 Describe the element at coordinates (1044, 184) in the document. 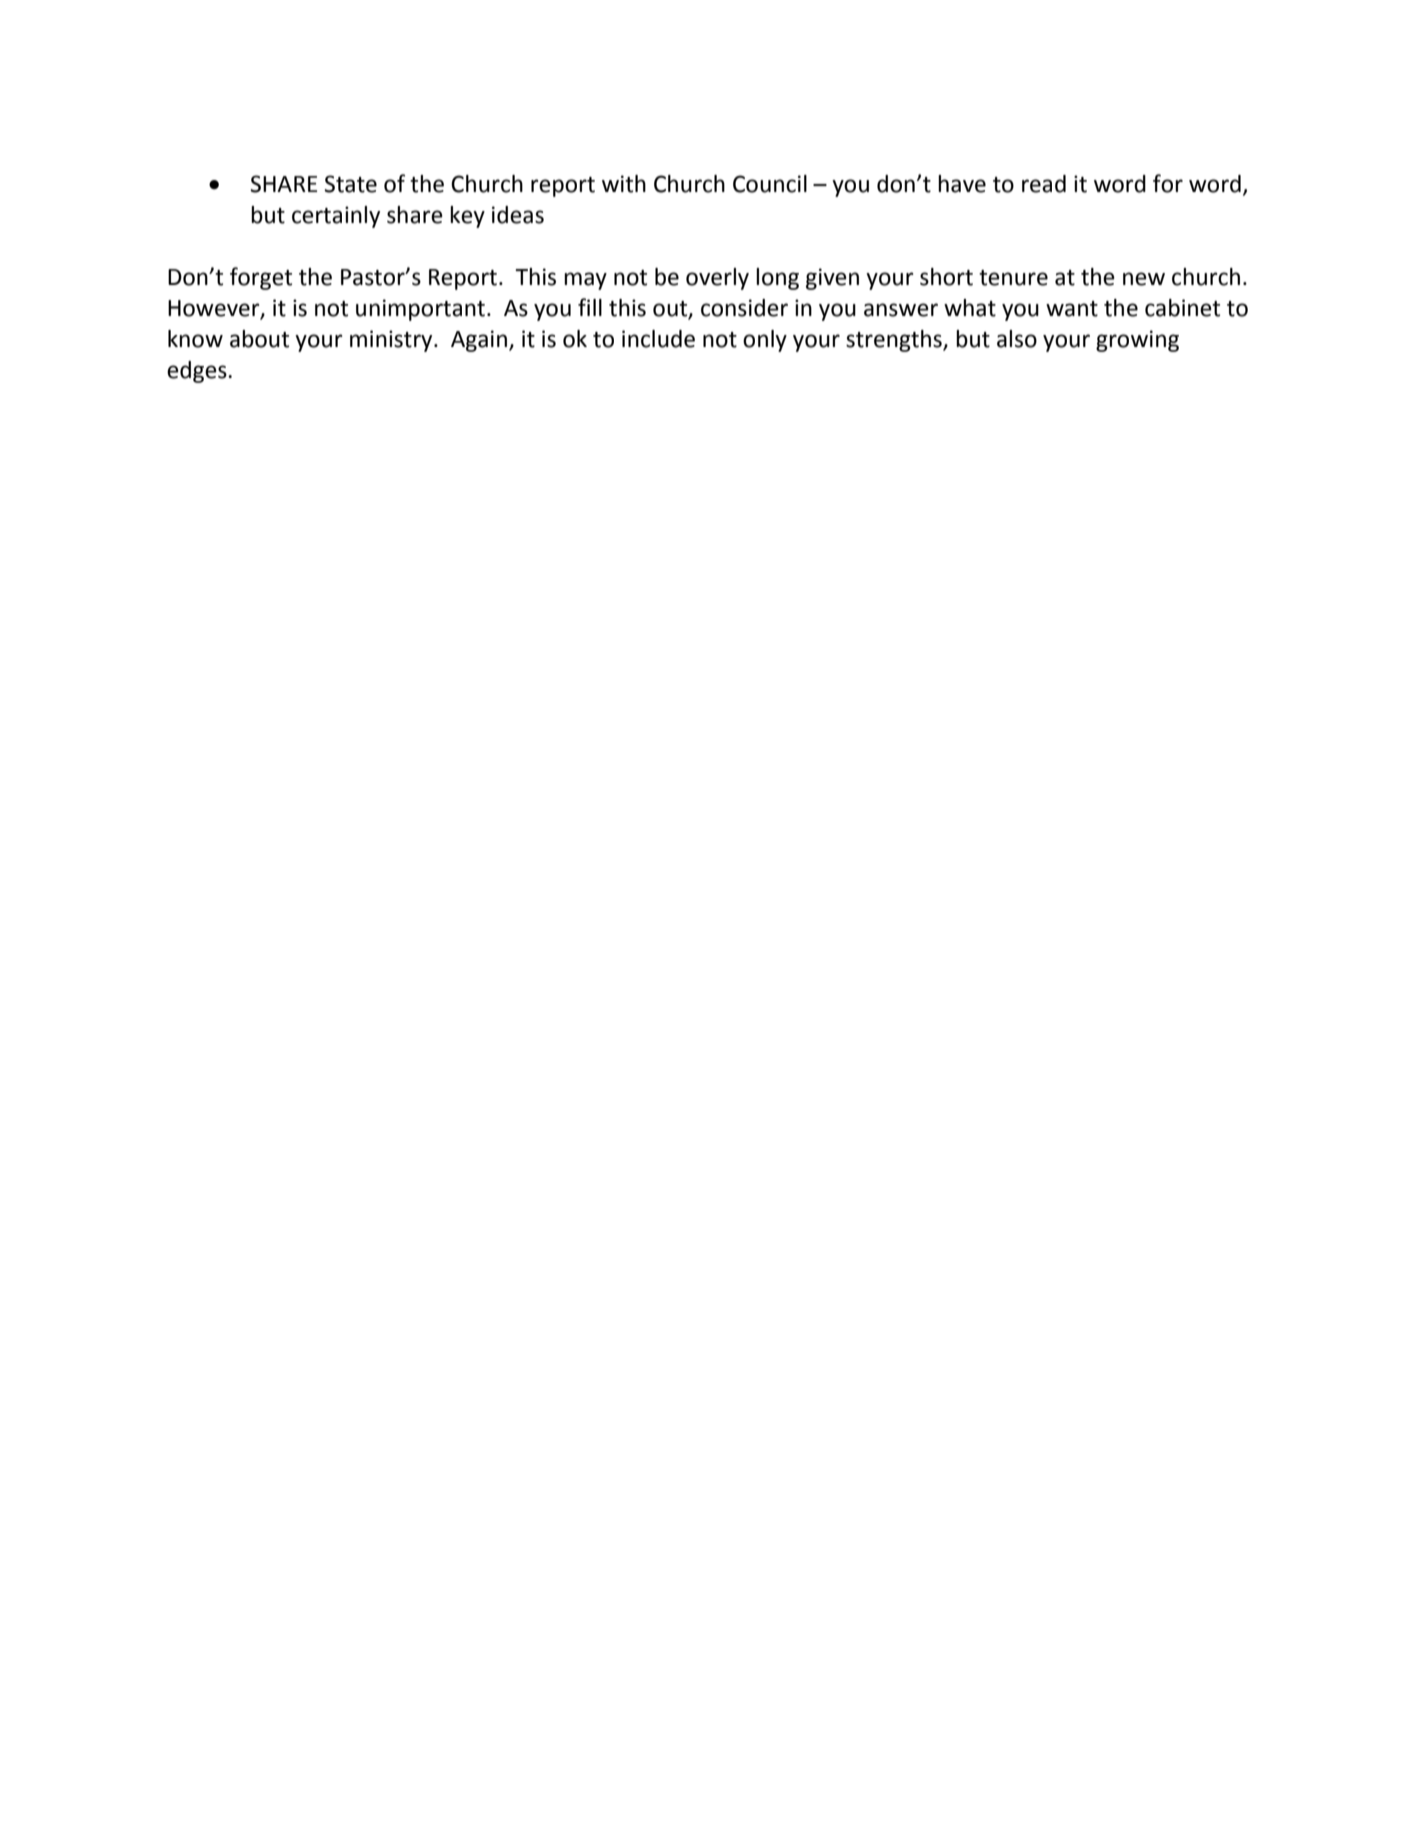

I see `read` at that location.
